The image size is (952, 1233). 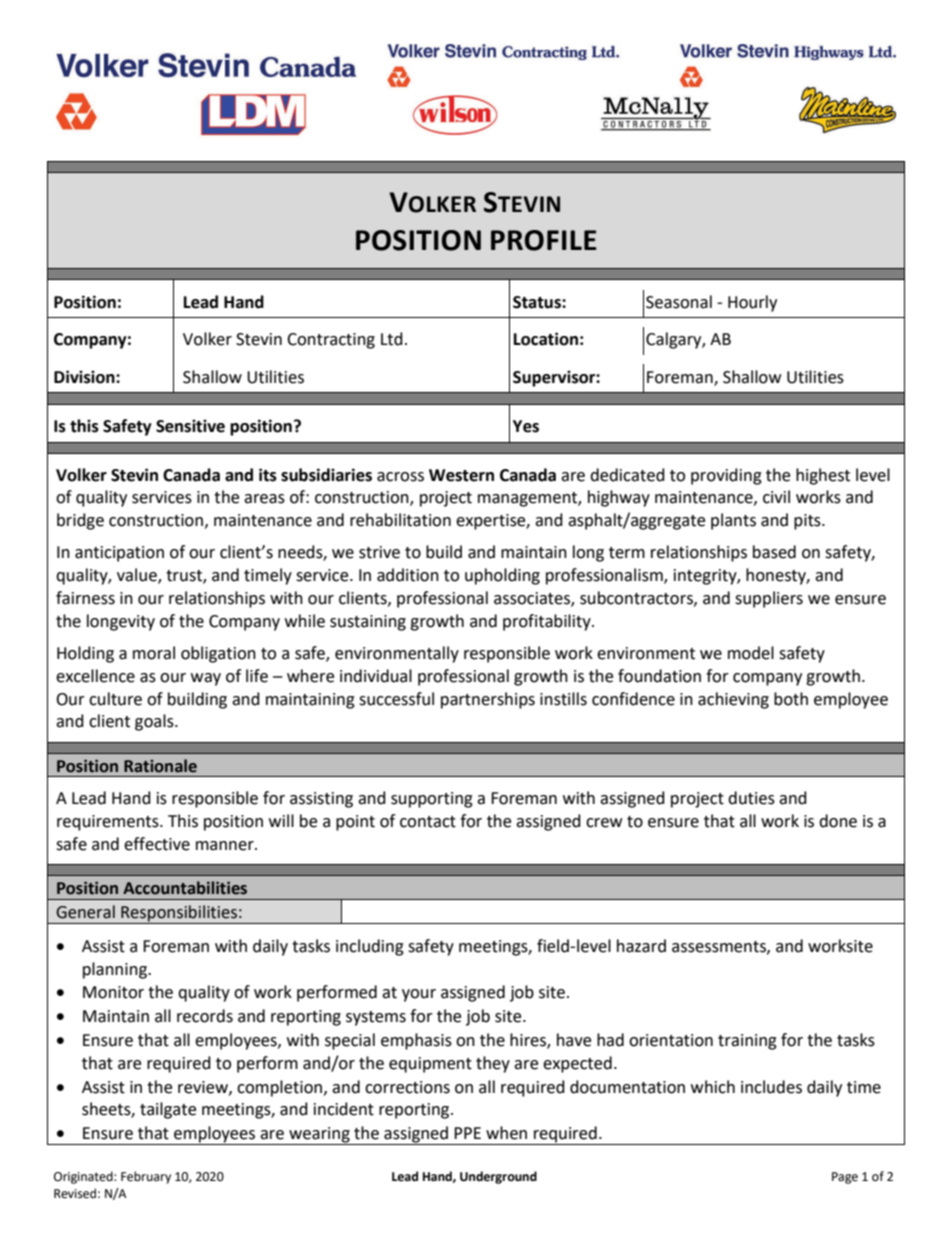 What do you see at coordinates (264, 499) in the page?
I see `areas` at bounding box center [264, 499].
